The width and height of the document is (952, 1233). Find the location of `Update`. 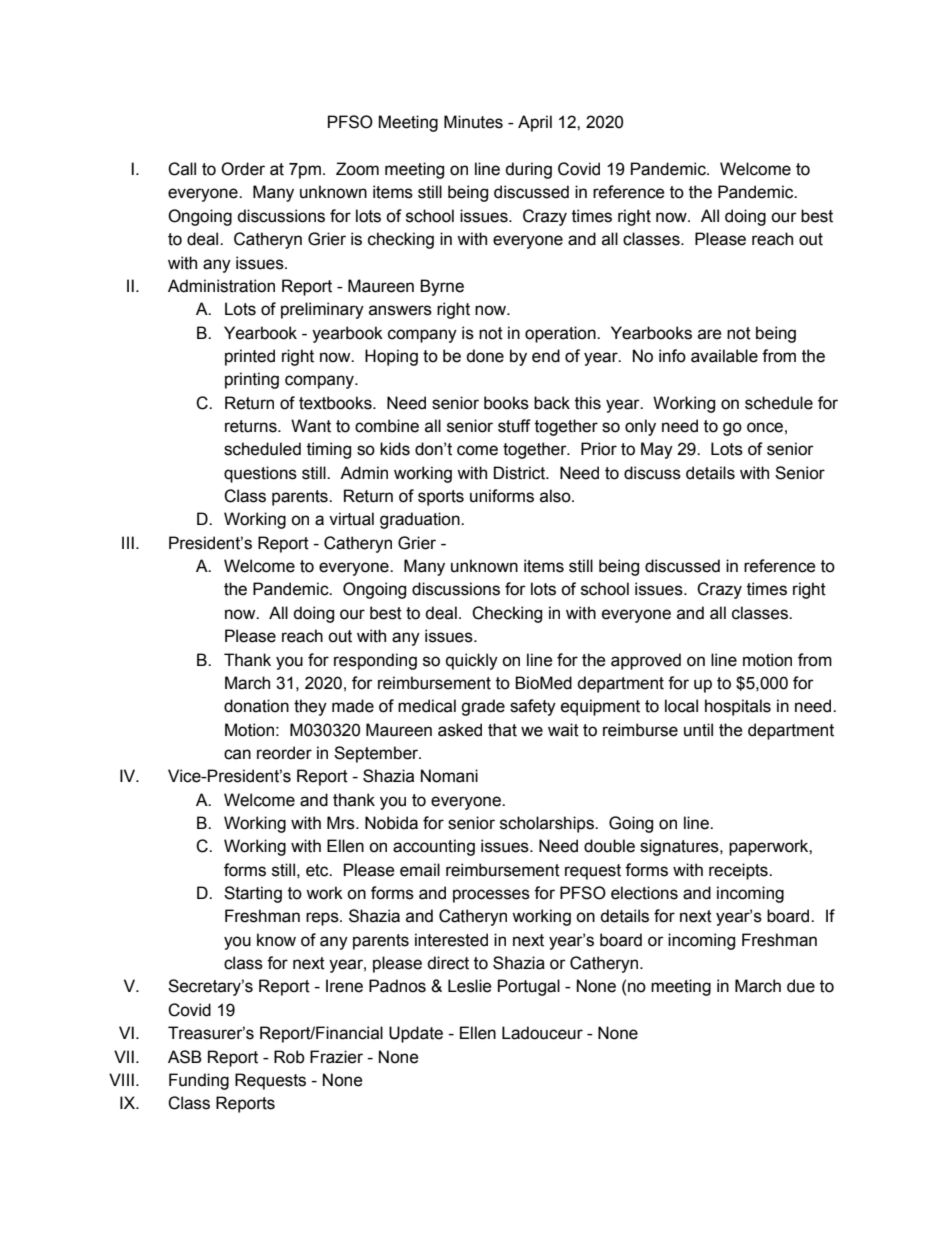

Update is located at coordinates (416, 1034).
